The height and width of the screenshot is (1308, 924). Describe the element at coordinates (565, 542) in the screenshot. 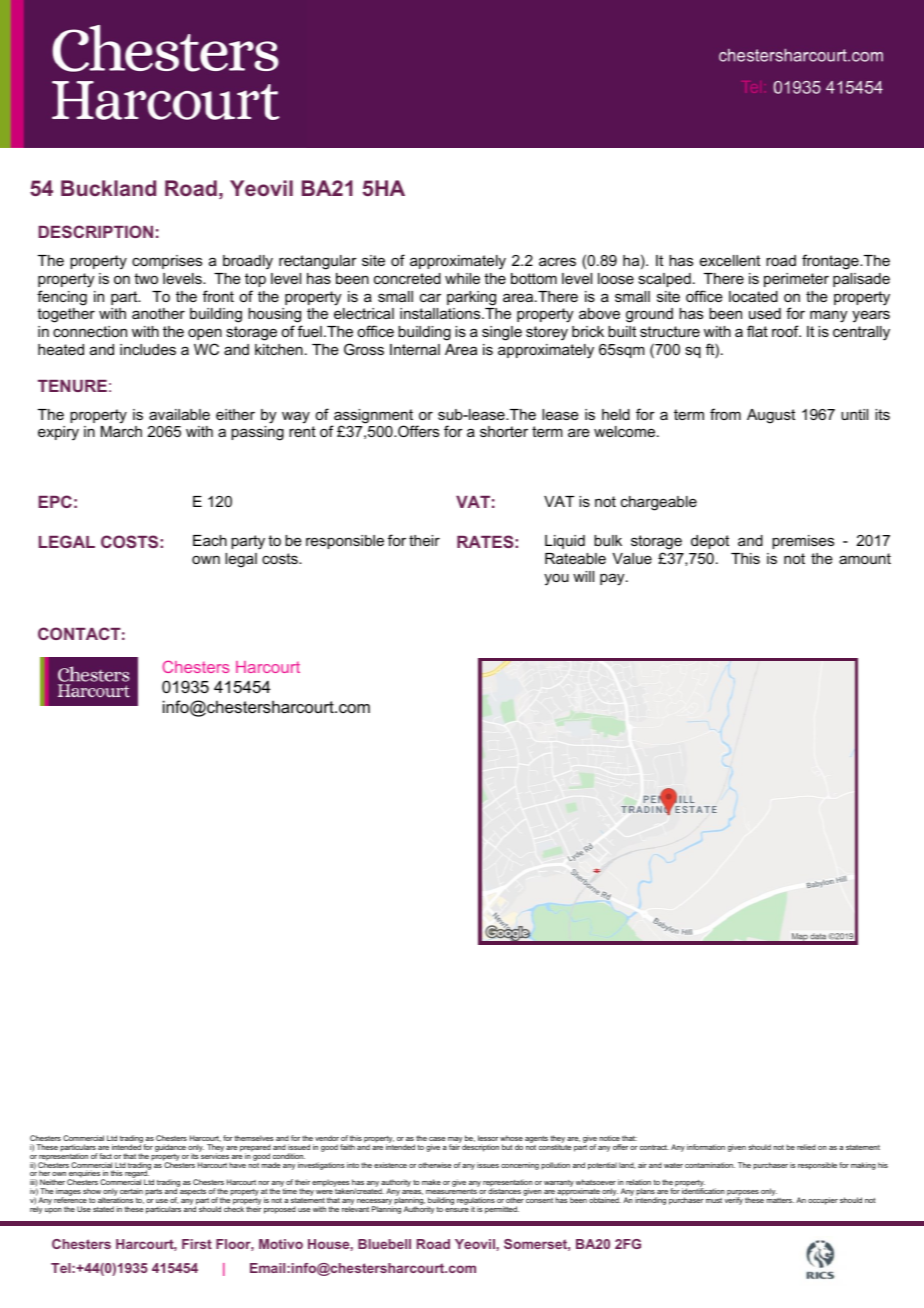

I see `Liquid` at that location.
